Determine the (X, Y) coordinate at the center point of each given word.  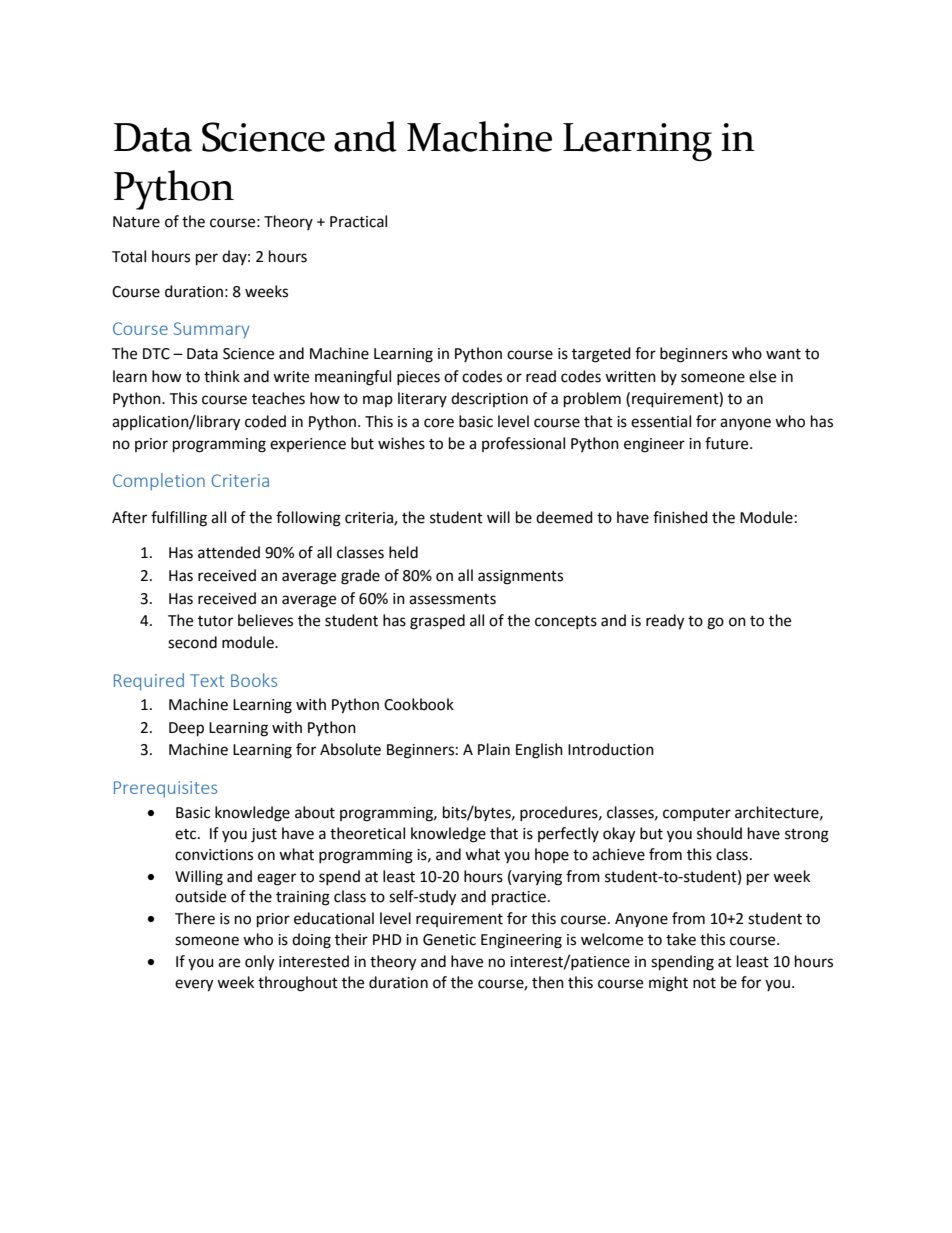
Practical (358, 221)
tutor (215, 621)
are (229, 963)
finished (680, 517)
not (704, 983)
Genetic (449, 940)
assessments (452, 599)
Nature (136, 222)
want (783, 354)
